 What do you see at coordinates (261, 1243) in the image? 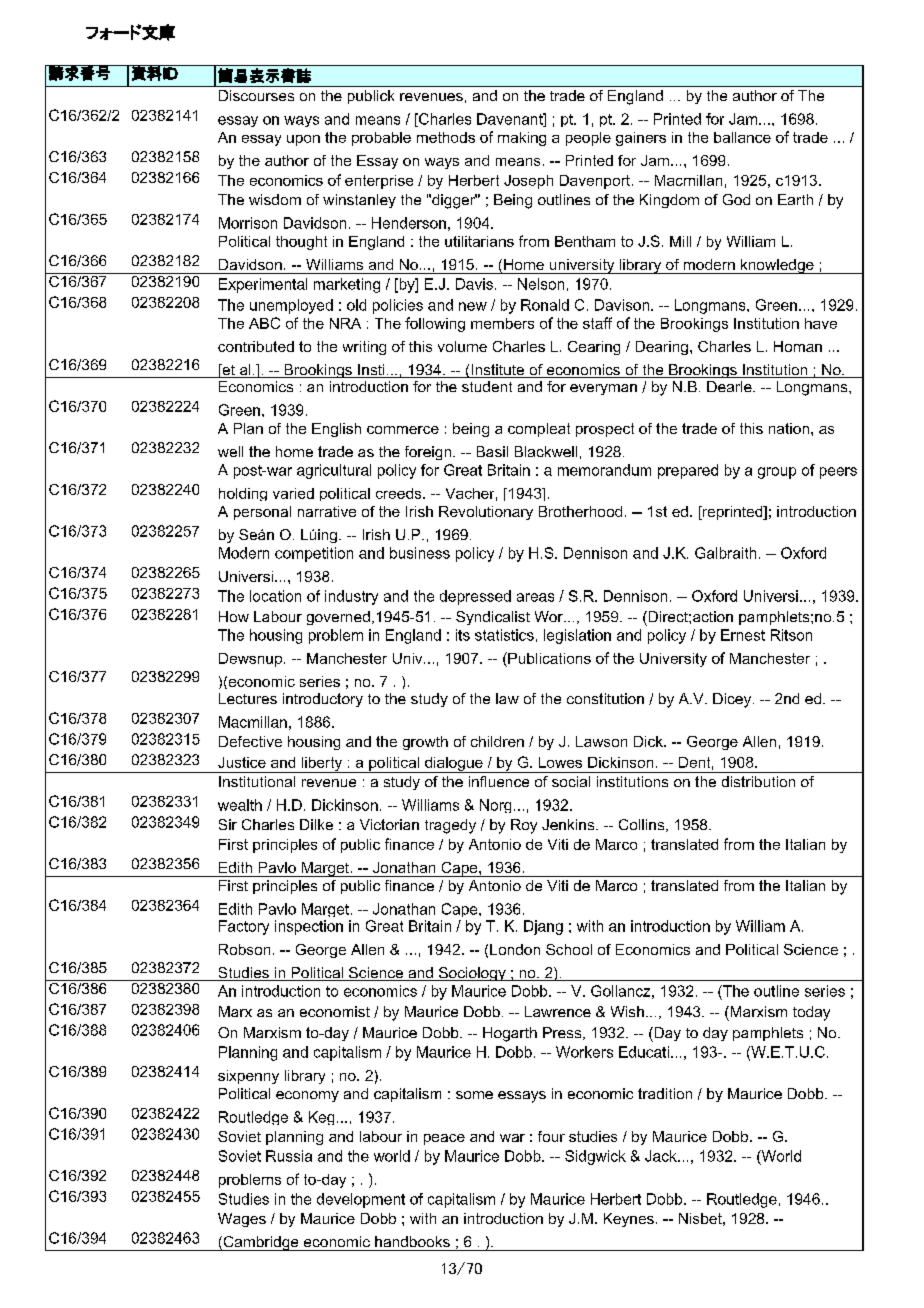
I see `Cambridge` at bounding box center [261, 1243].
